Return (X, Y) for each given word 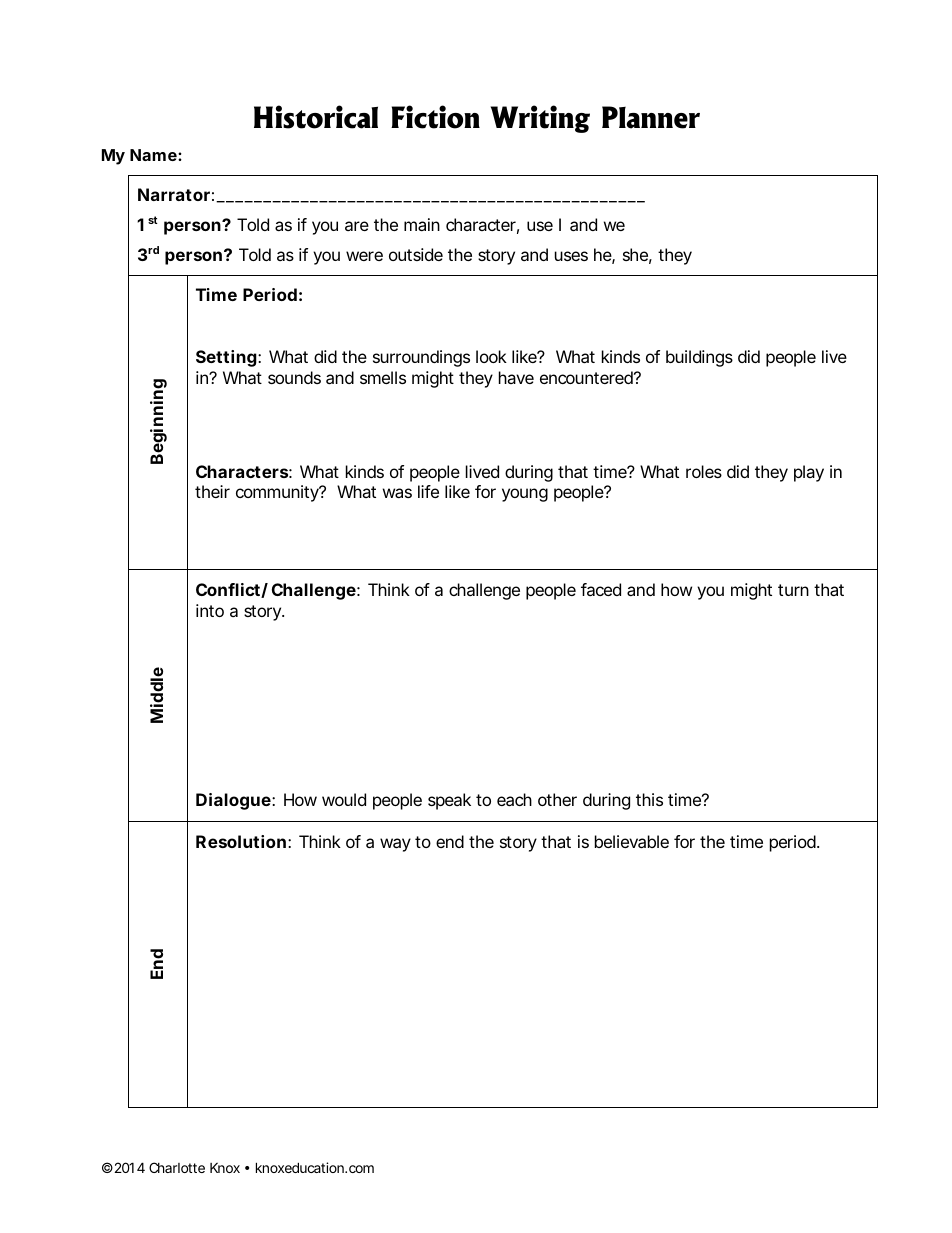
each (514, 799)
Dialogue (233, 801)
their (212, 491)
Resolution (241, 841)
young (525, 495)
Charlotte (177, 1167)
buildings (699, 358)
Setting (226, 358)
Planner (651, 117)
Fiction (435, 117)
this (649, 799)
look (491, 356)
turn (793, 590)
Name (153, 155)
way (395, 845)
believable (632, 841)
